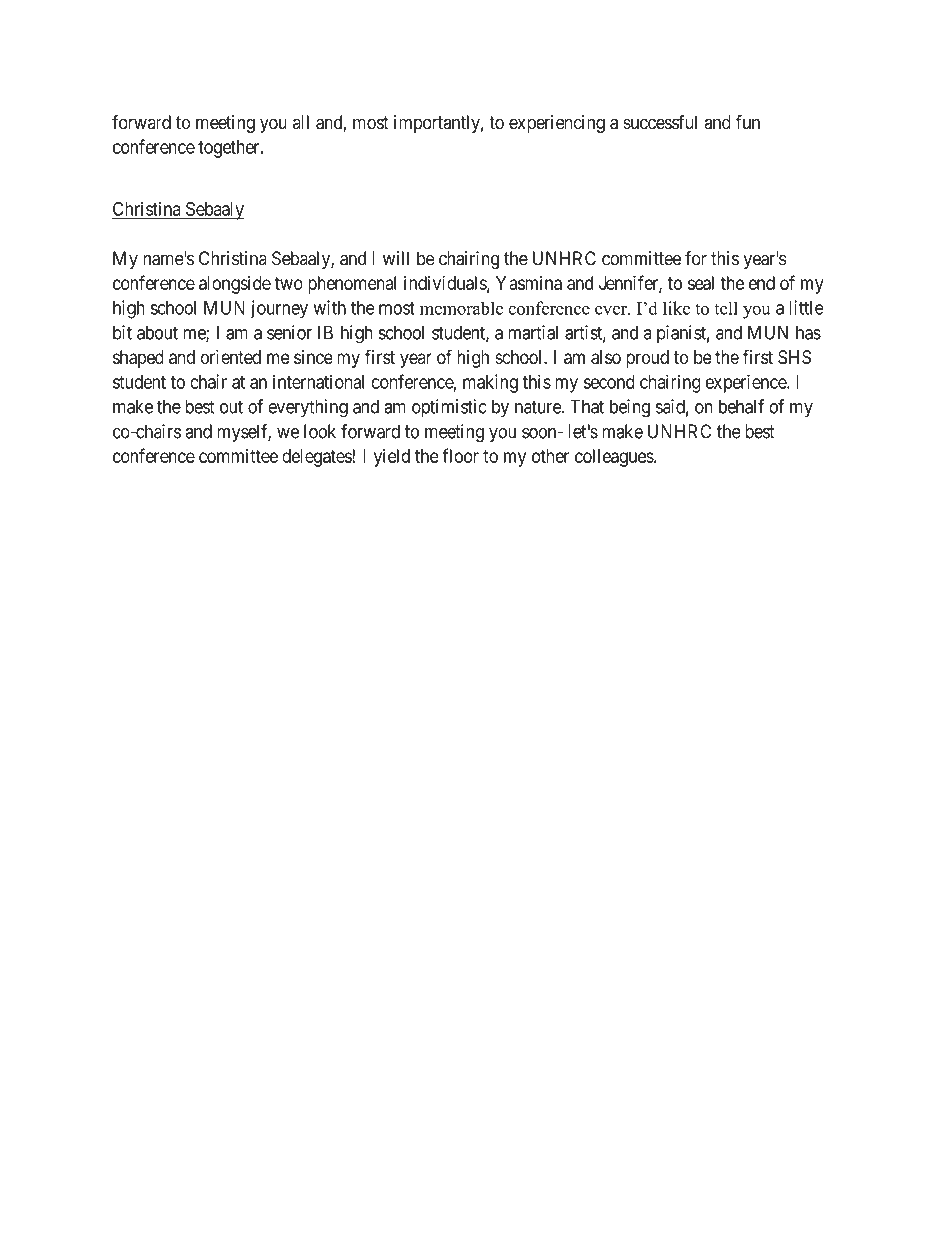 Image resolution: width=952 pixels, height=1233 pixels. What do you see at coordinates (461, 308) in the screenshot?
I see `memorable` at bounding box center [461, 308].
